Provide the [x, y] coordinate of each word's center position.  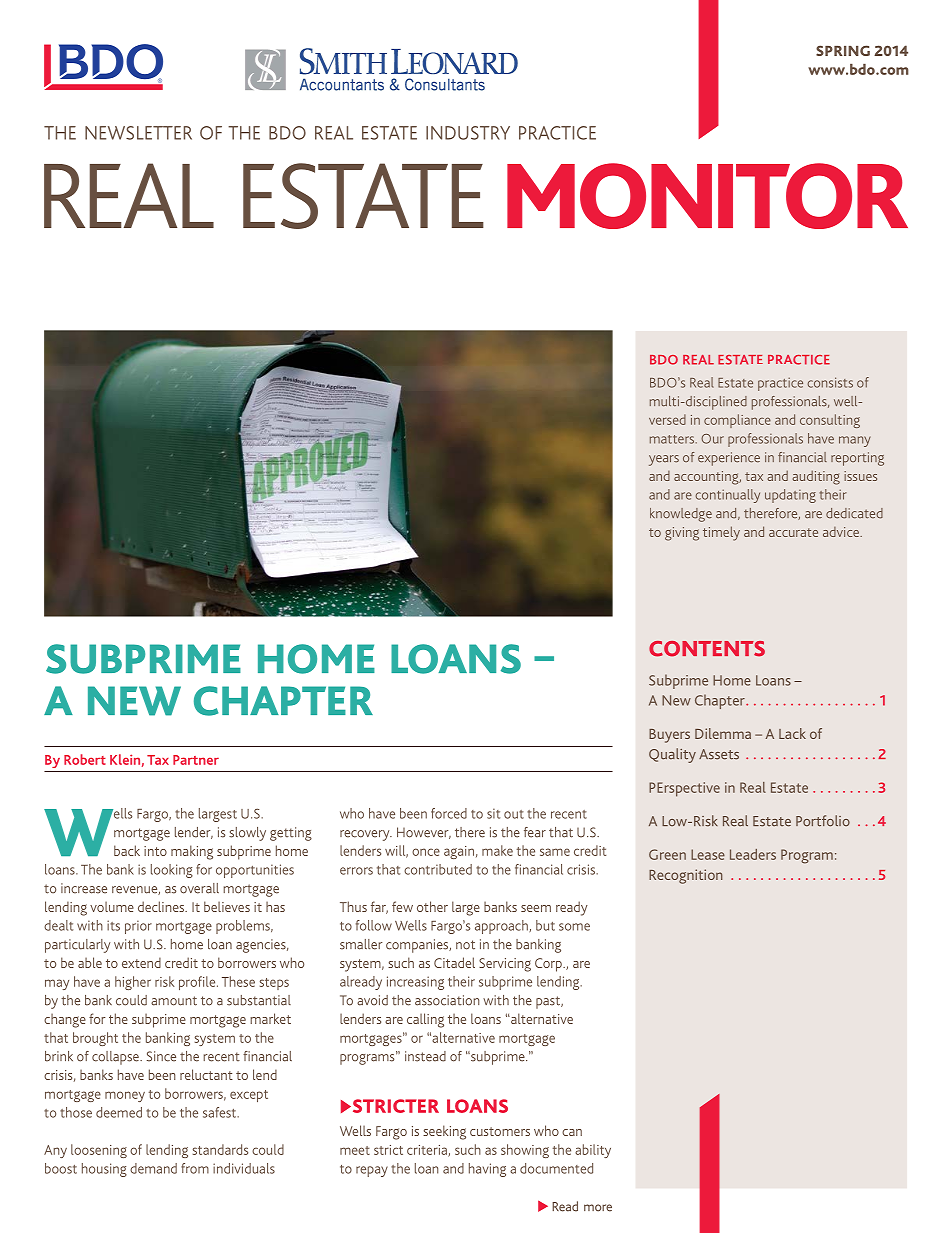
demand [153, 1168]
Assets [719, 754]
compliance [737, 421]
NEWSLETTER [138, 133]
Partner [196, 760]
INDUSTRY [468, 133]
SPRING [843, 50]
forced [449, 813]
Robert [85, 759]
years [664, 460]
